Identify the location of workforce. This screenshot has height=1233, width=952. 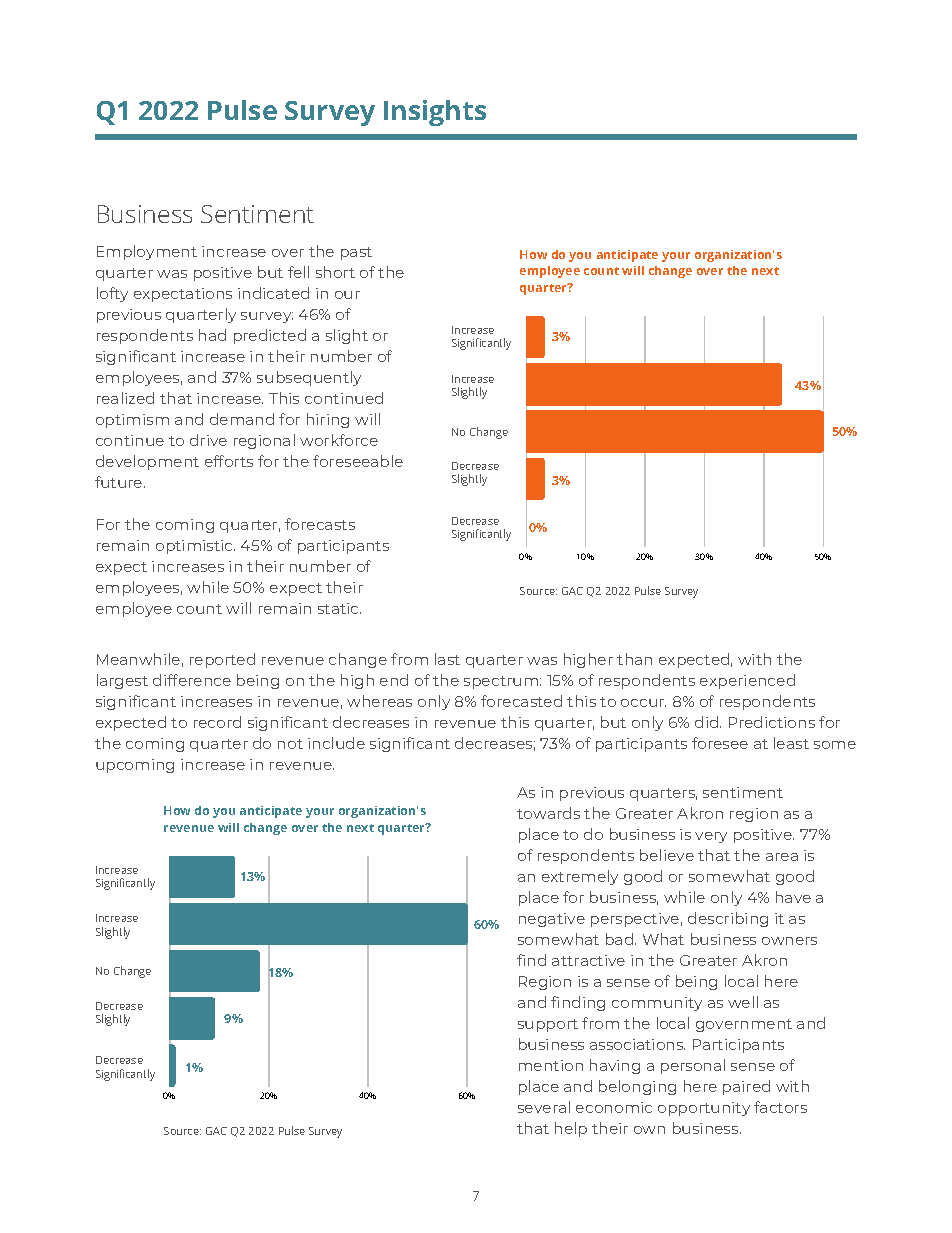
(339, 440).
